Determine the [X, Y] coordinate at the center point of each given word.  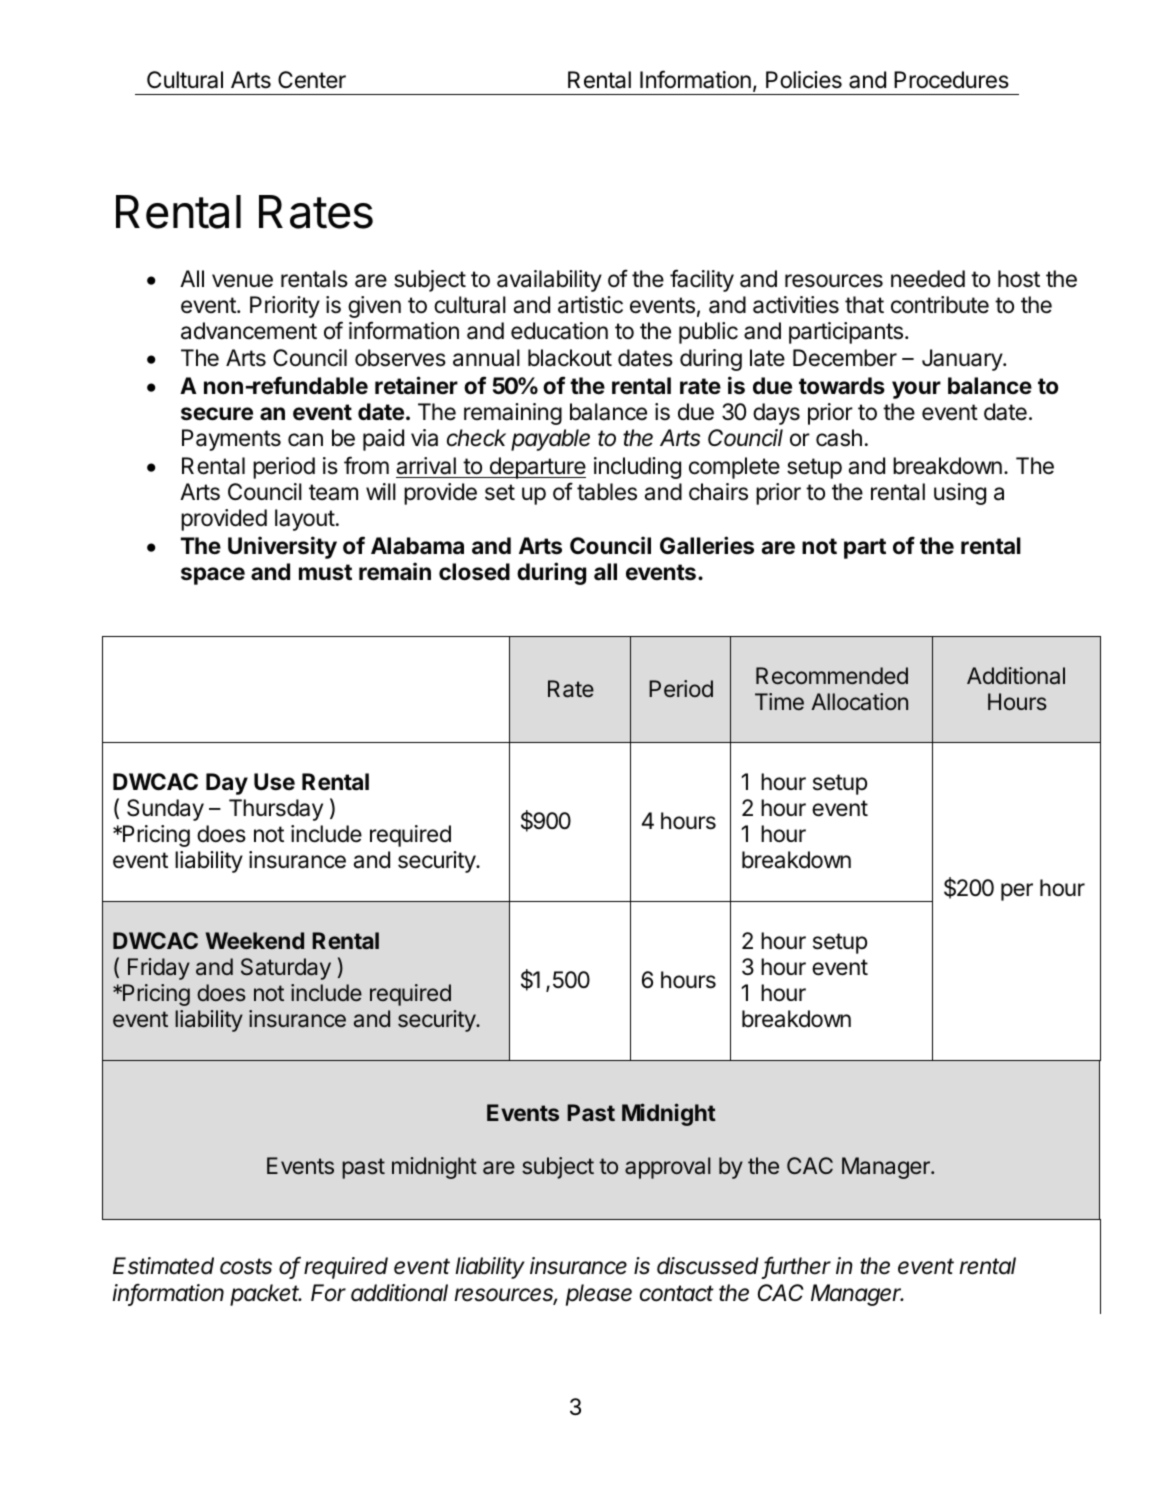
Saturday [286, 969]
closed [474, 572]
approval [668, 1168]
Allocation [859, 702]
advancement [249, 331]
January [963, 360]
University [282, 547]
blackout [570, 358]
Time [779, 701]
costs [246, 1266]
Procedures [951, 80]
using [960, 494]
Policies [804, 80]
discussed [707, 1266]
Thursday [276, 810]
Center [312, 80]
